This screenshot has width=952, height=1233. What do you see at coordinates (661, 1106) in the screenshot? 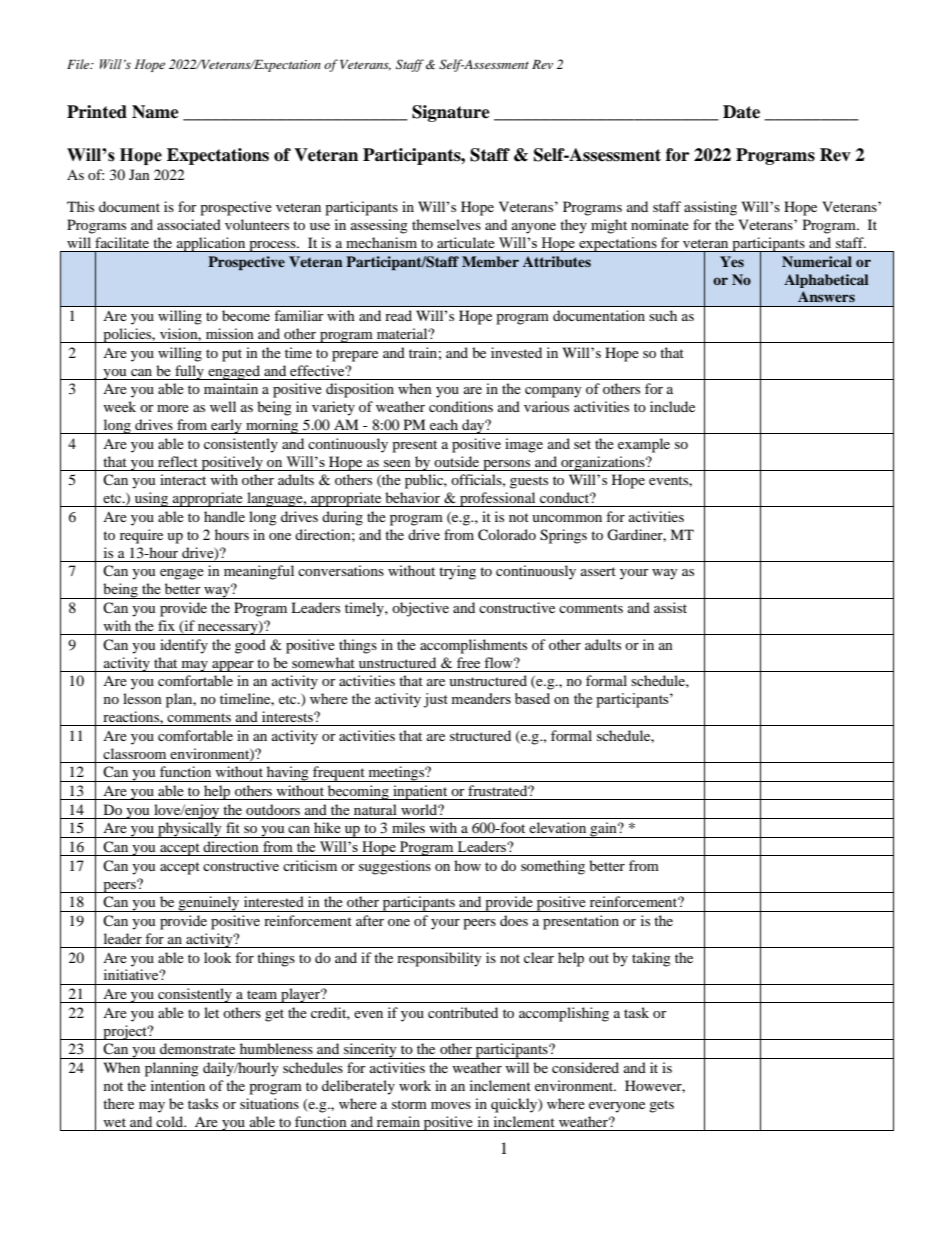
I see `gets` at bounding box center [661, 1106].
